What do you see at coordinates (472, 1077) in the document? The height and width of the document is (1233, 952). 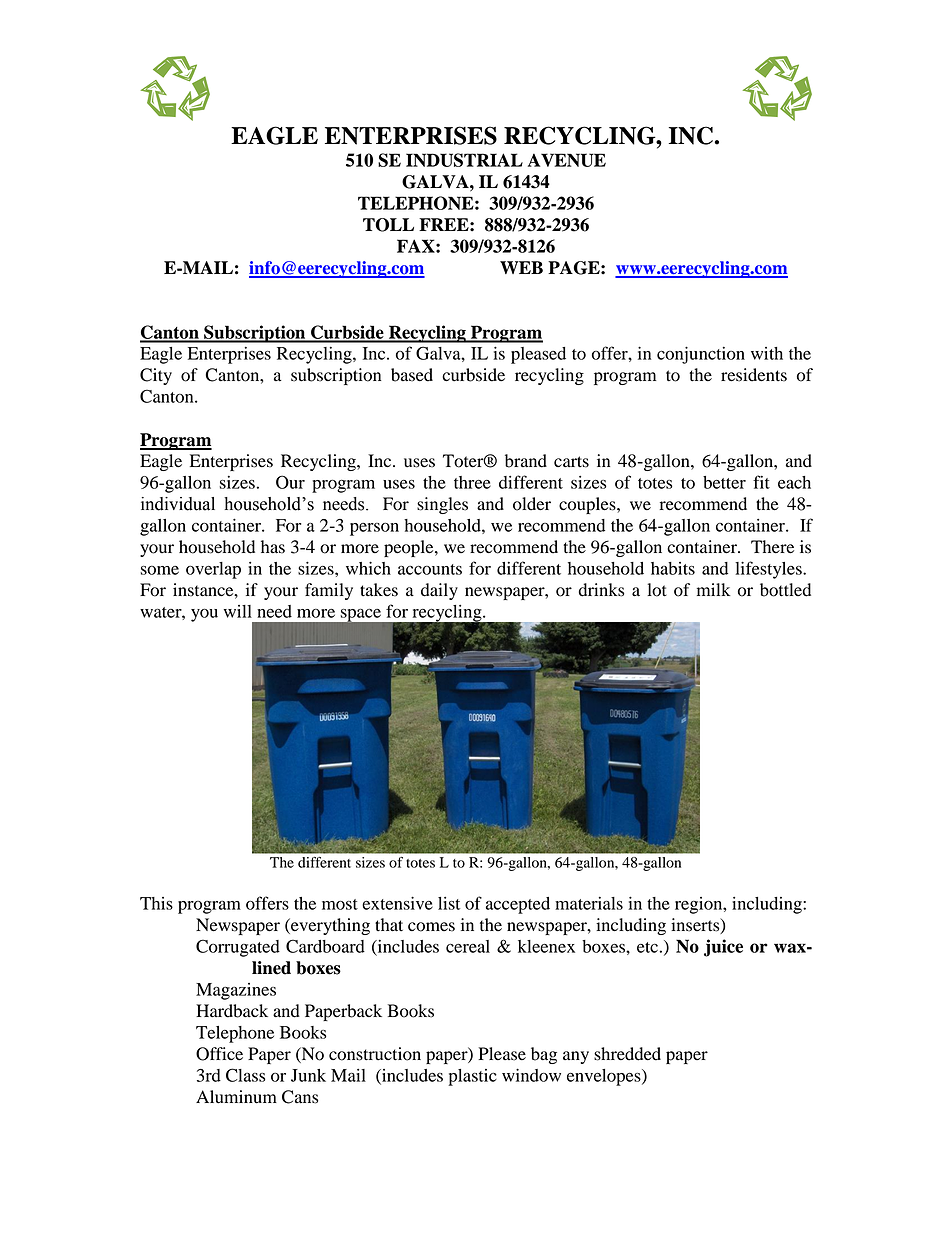 I see `plastic` at bounding box center [472, 1077].
